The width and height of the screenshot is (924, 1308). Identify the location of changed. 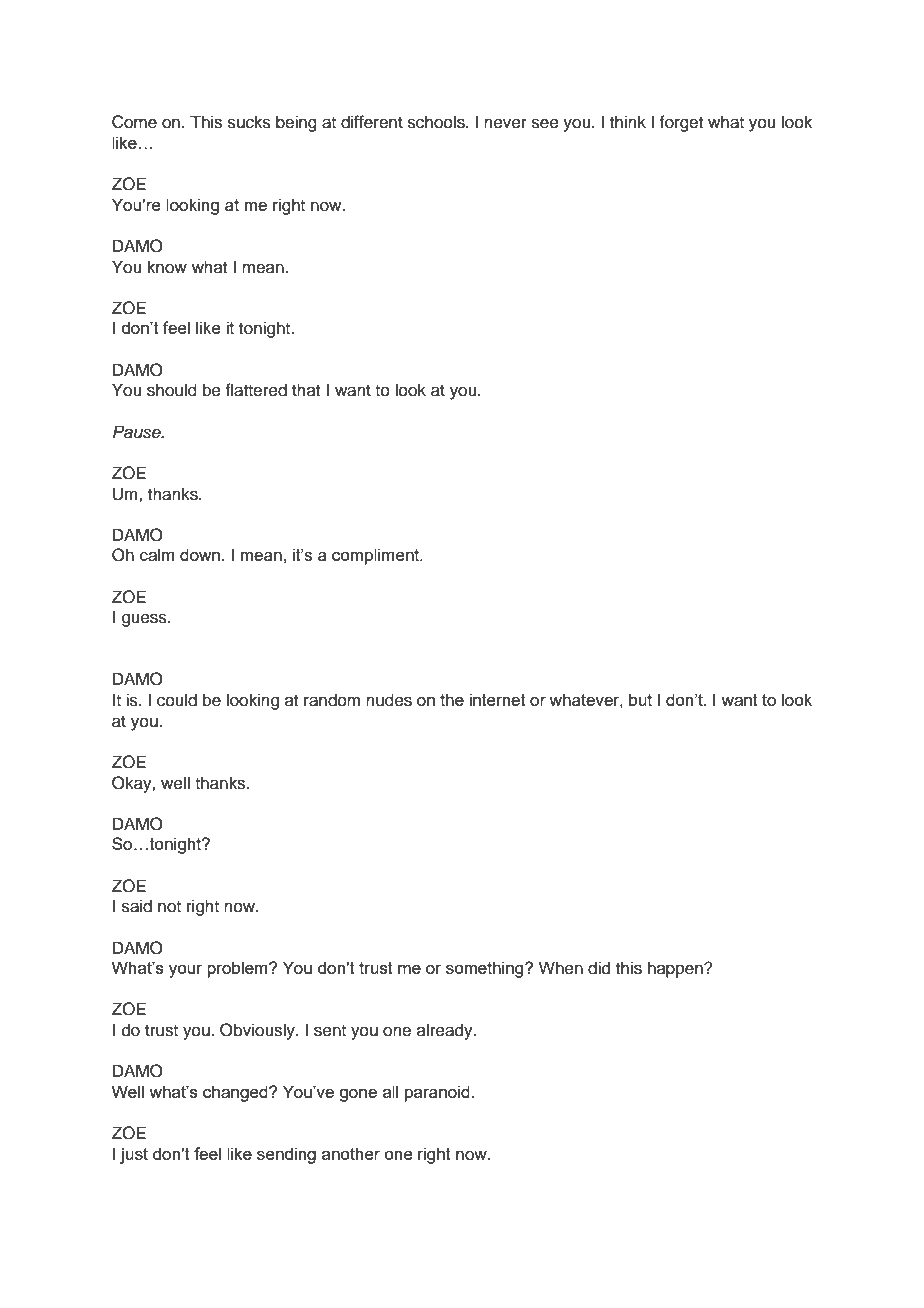
(236, 1093).
